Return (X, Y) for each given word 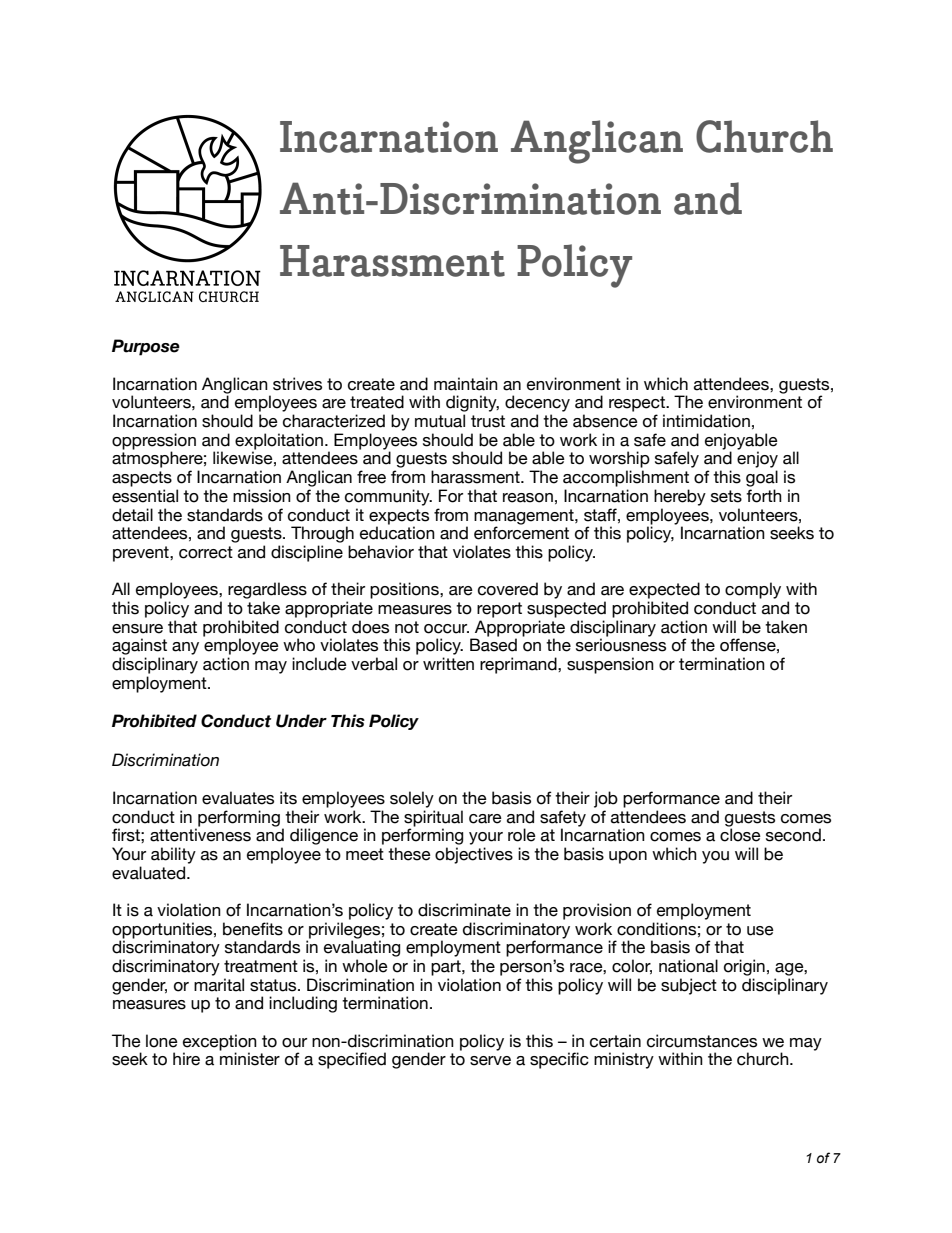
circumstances (702, 1041)
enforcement (521, 532)
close (740, 835)
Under (301, 721)
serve (490, 1061)
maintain (466, 384)
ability (173, 855)
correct (206, 552)
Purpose (146, 347)
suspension (610, 665)
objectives (474, 855)
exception (220, 1043)
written (448, 664)
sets (726, 496)
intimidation (706, 421)
